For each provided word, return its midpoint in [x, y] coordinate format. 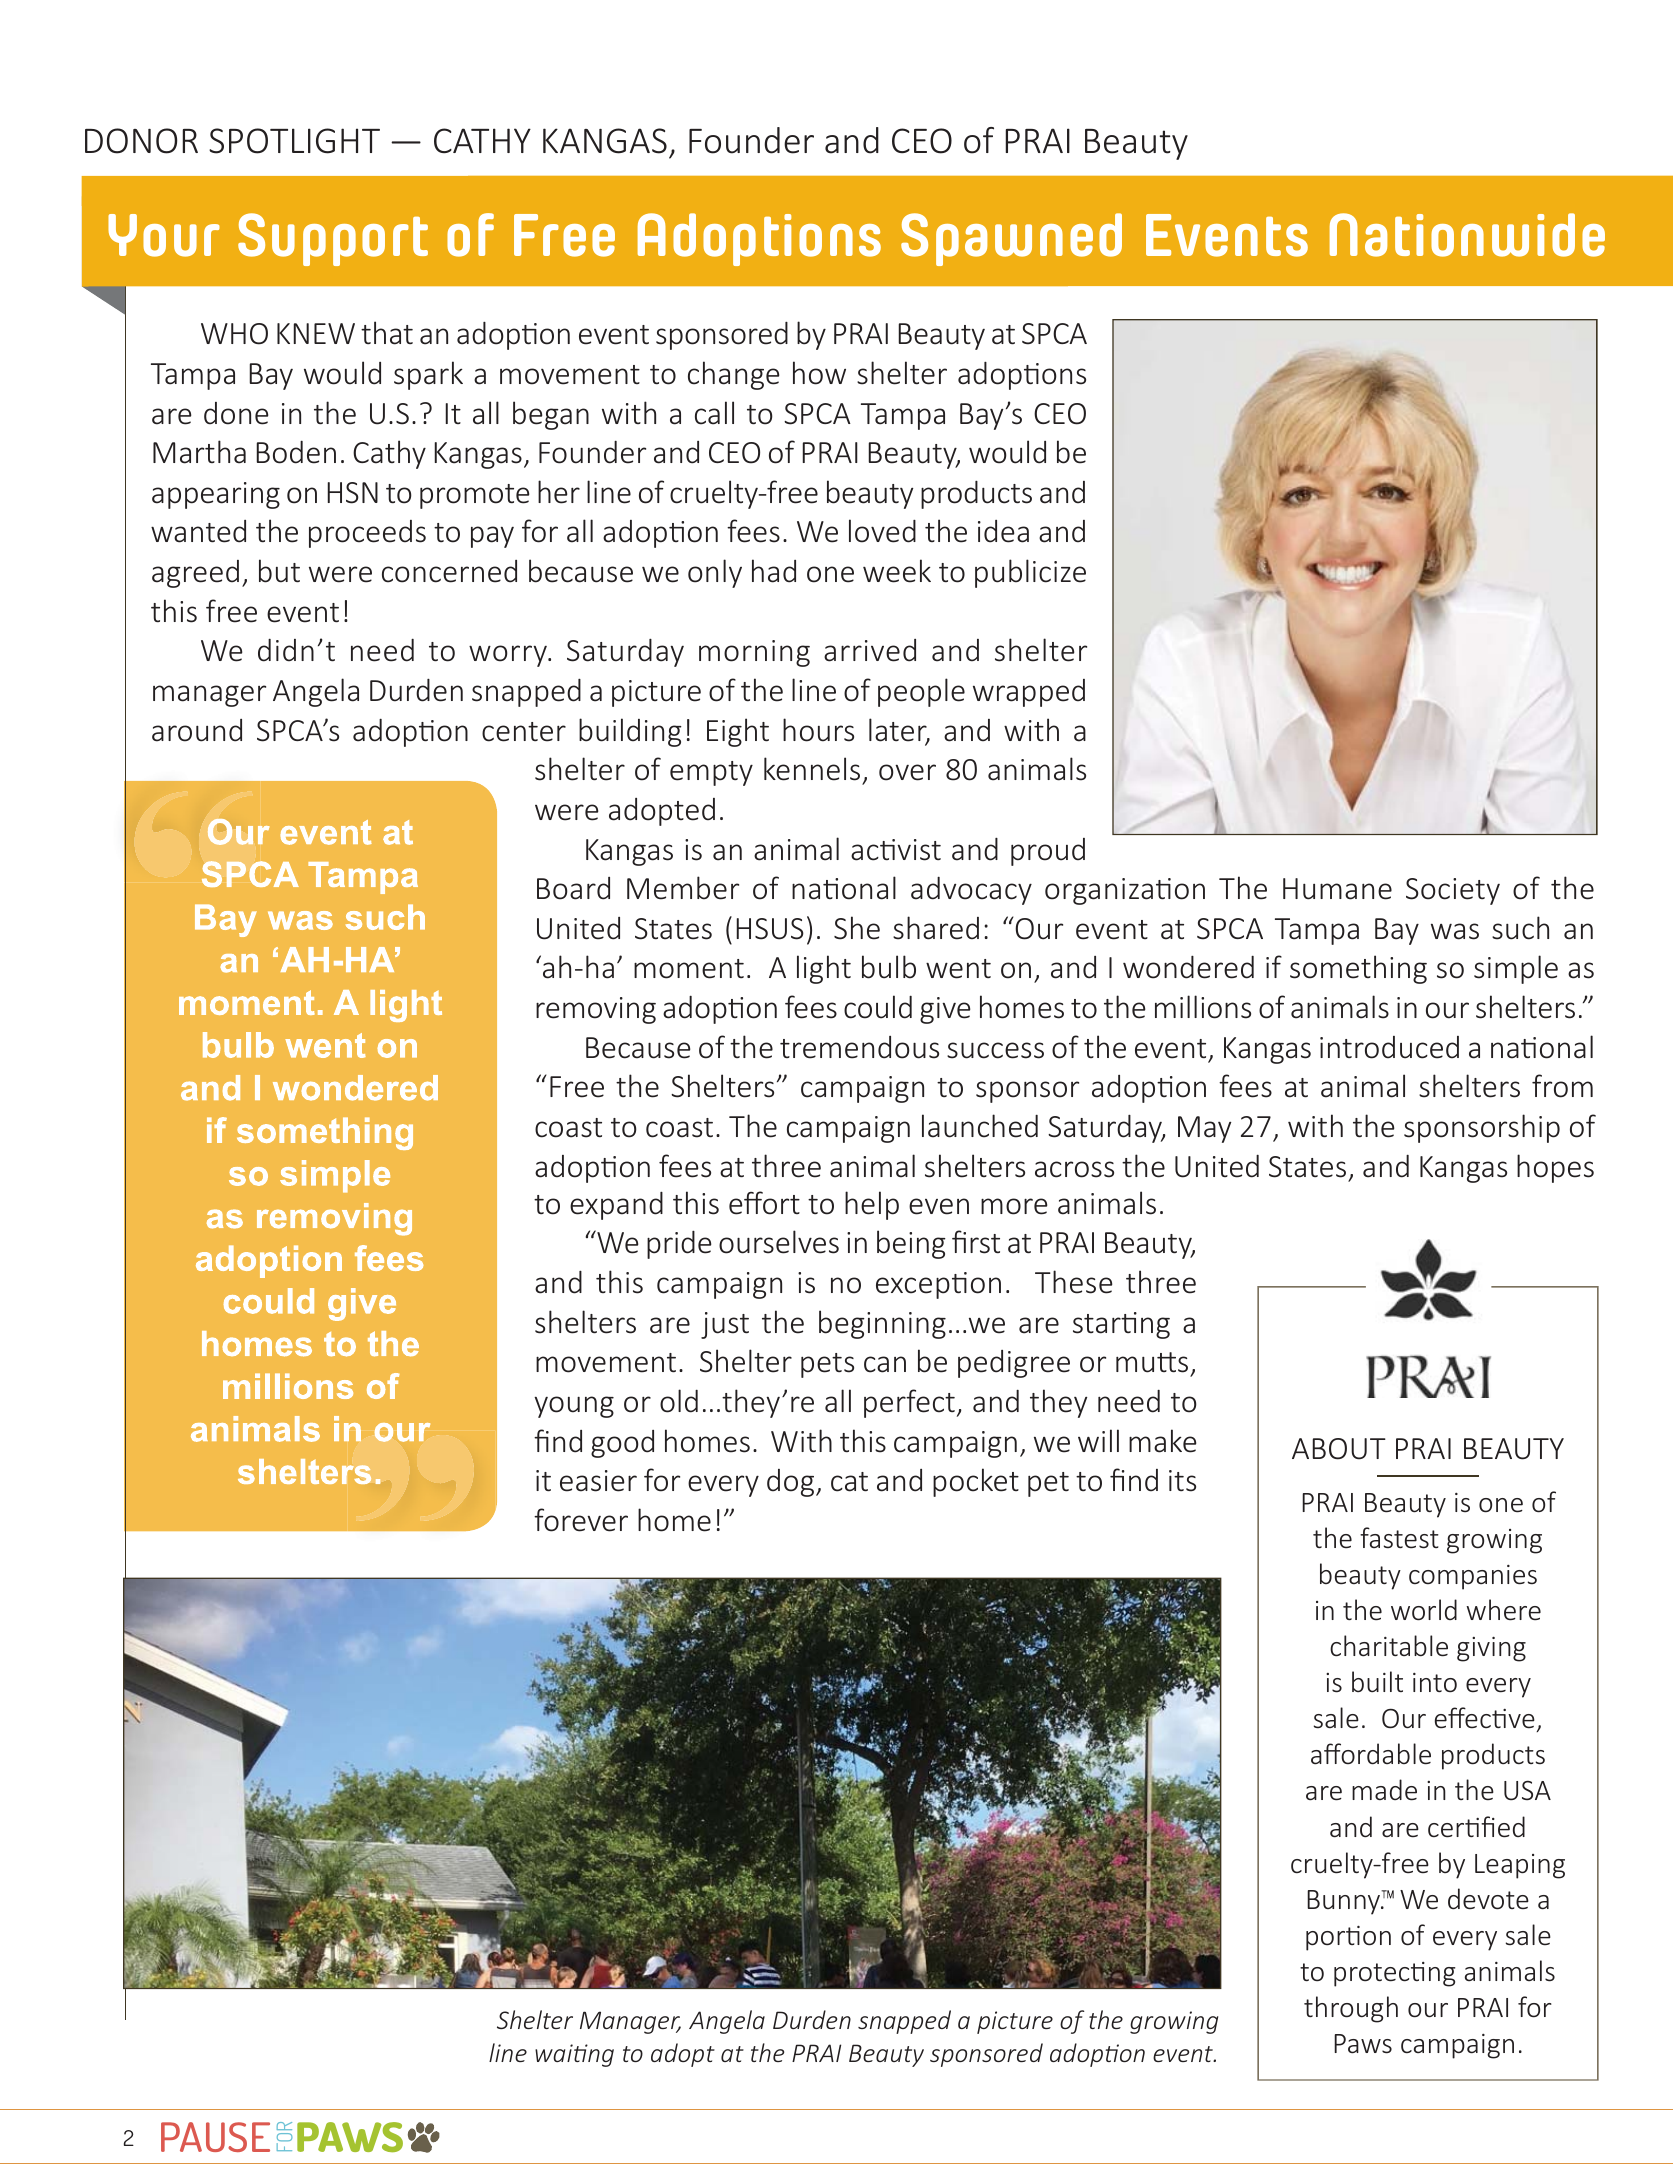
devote [1488, 1899]
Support [333, 239]
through [1351, 2009]
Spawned [1011, 239]
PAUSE [215, 2137]
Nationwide [1467, 235]
